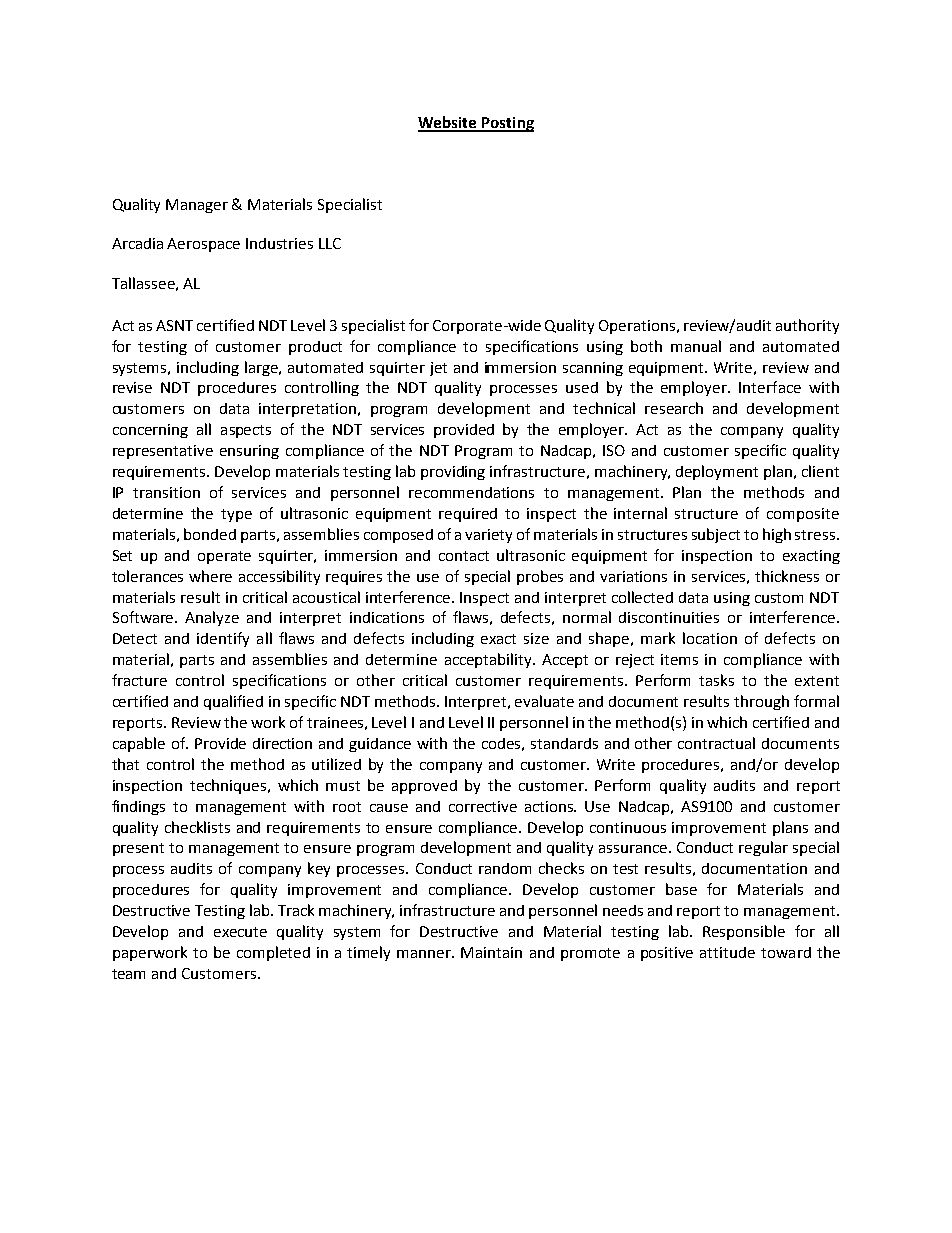  I want to click on execute, so click(240, 932).
